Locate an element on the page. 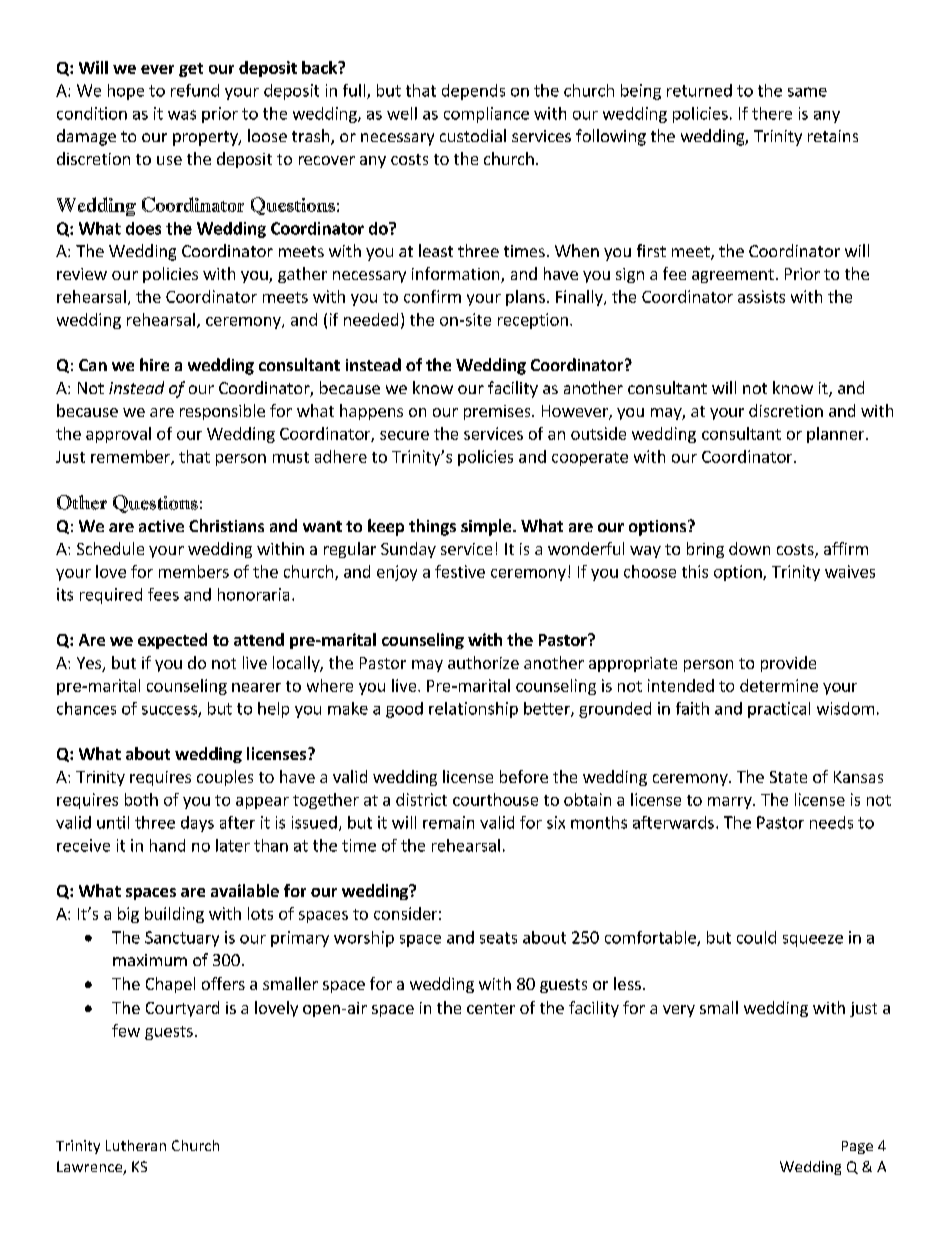 The image size is (952, 1233). depends is located at coordinates (473, 92).
